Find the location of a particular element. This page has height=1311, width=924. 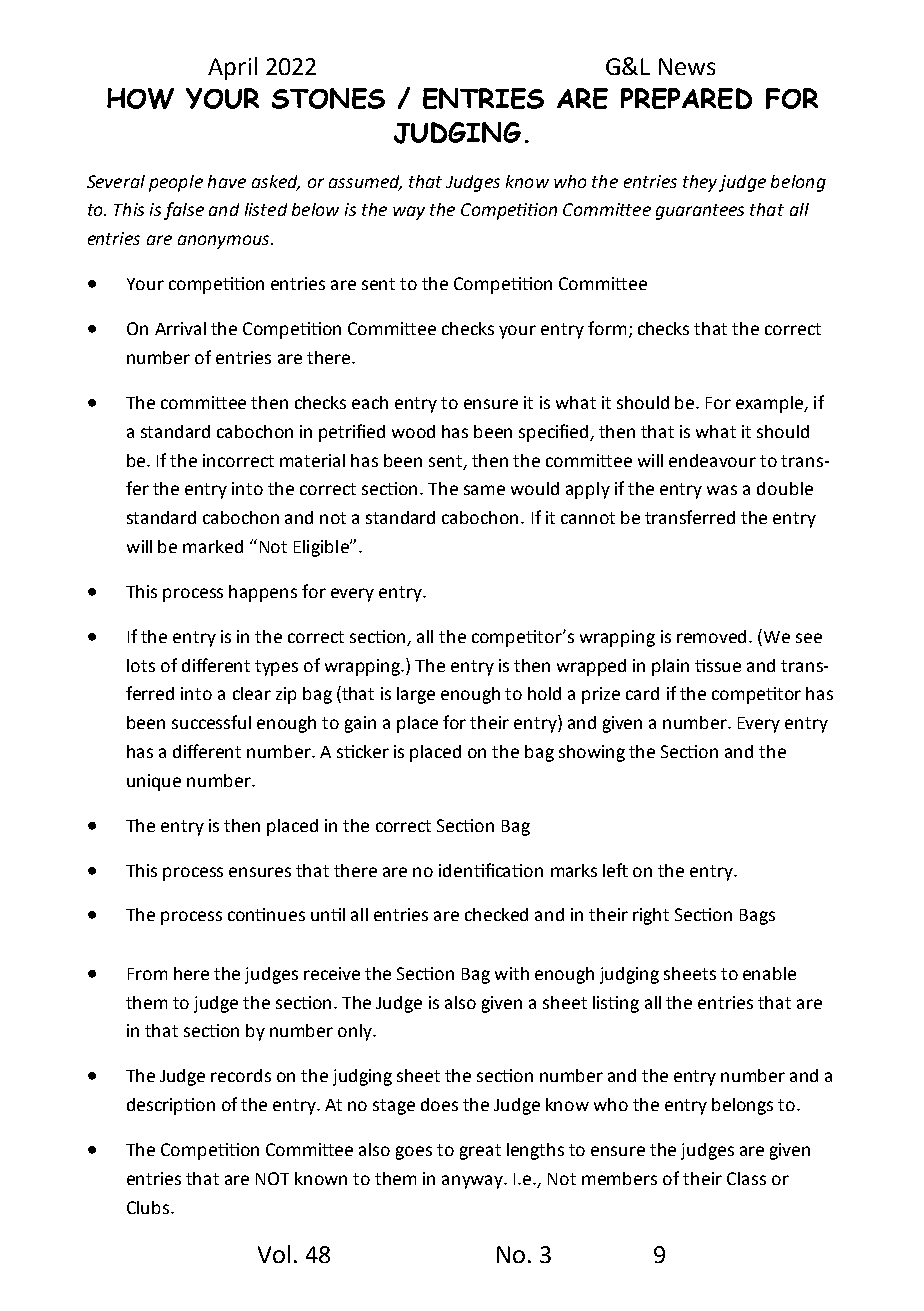

STONES is located at coordinates (328, 98).
